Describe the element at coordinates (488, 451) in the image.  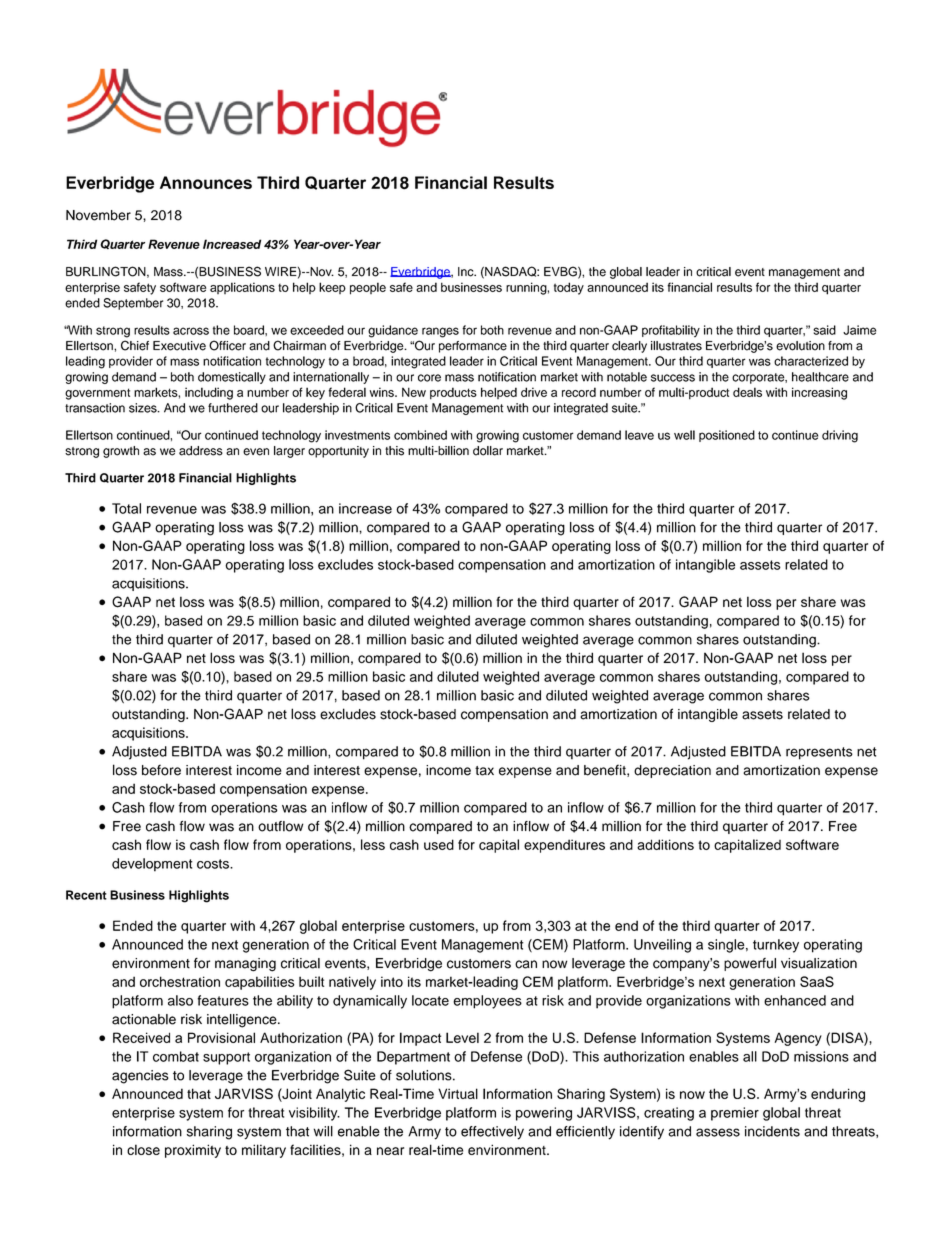
I see `dollar` at that location.
